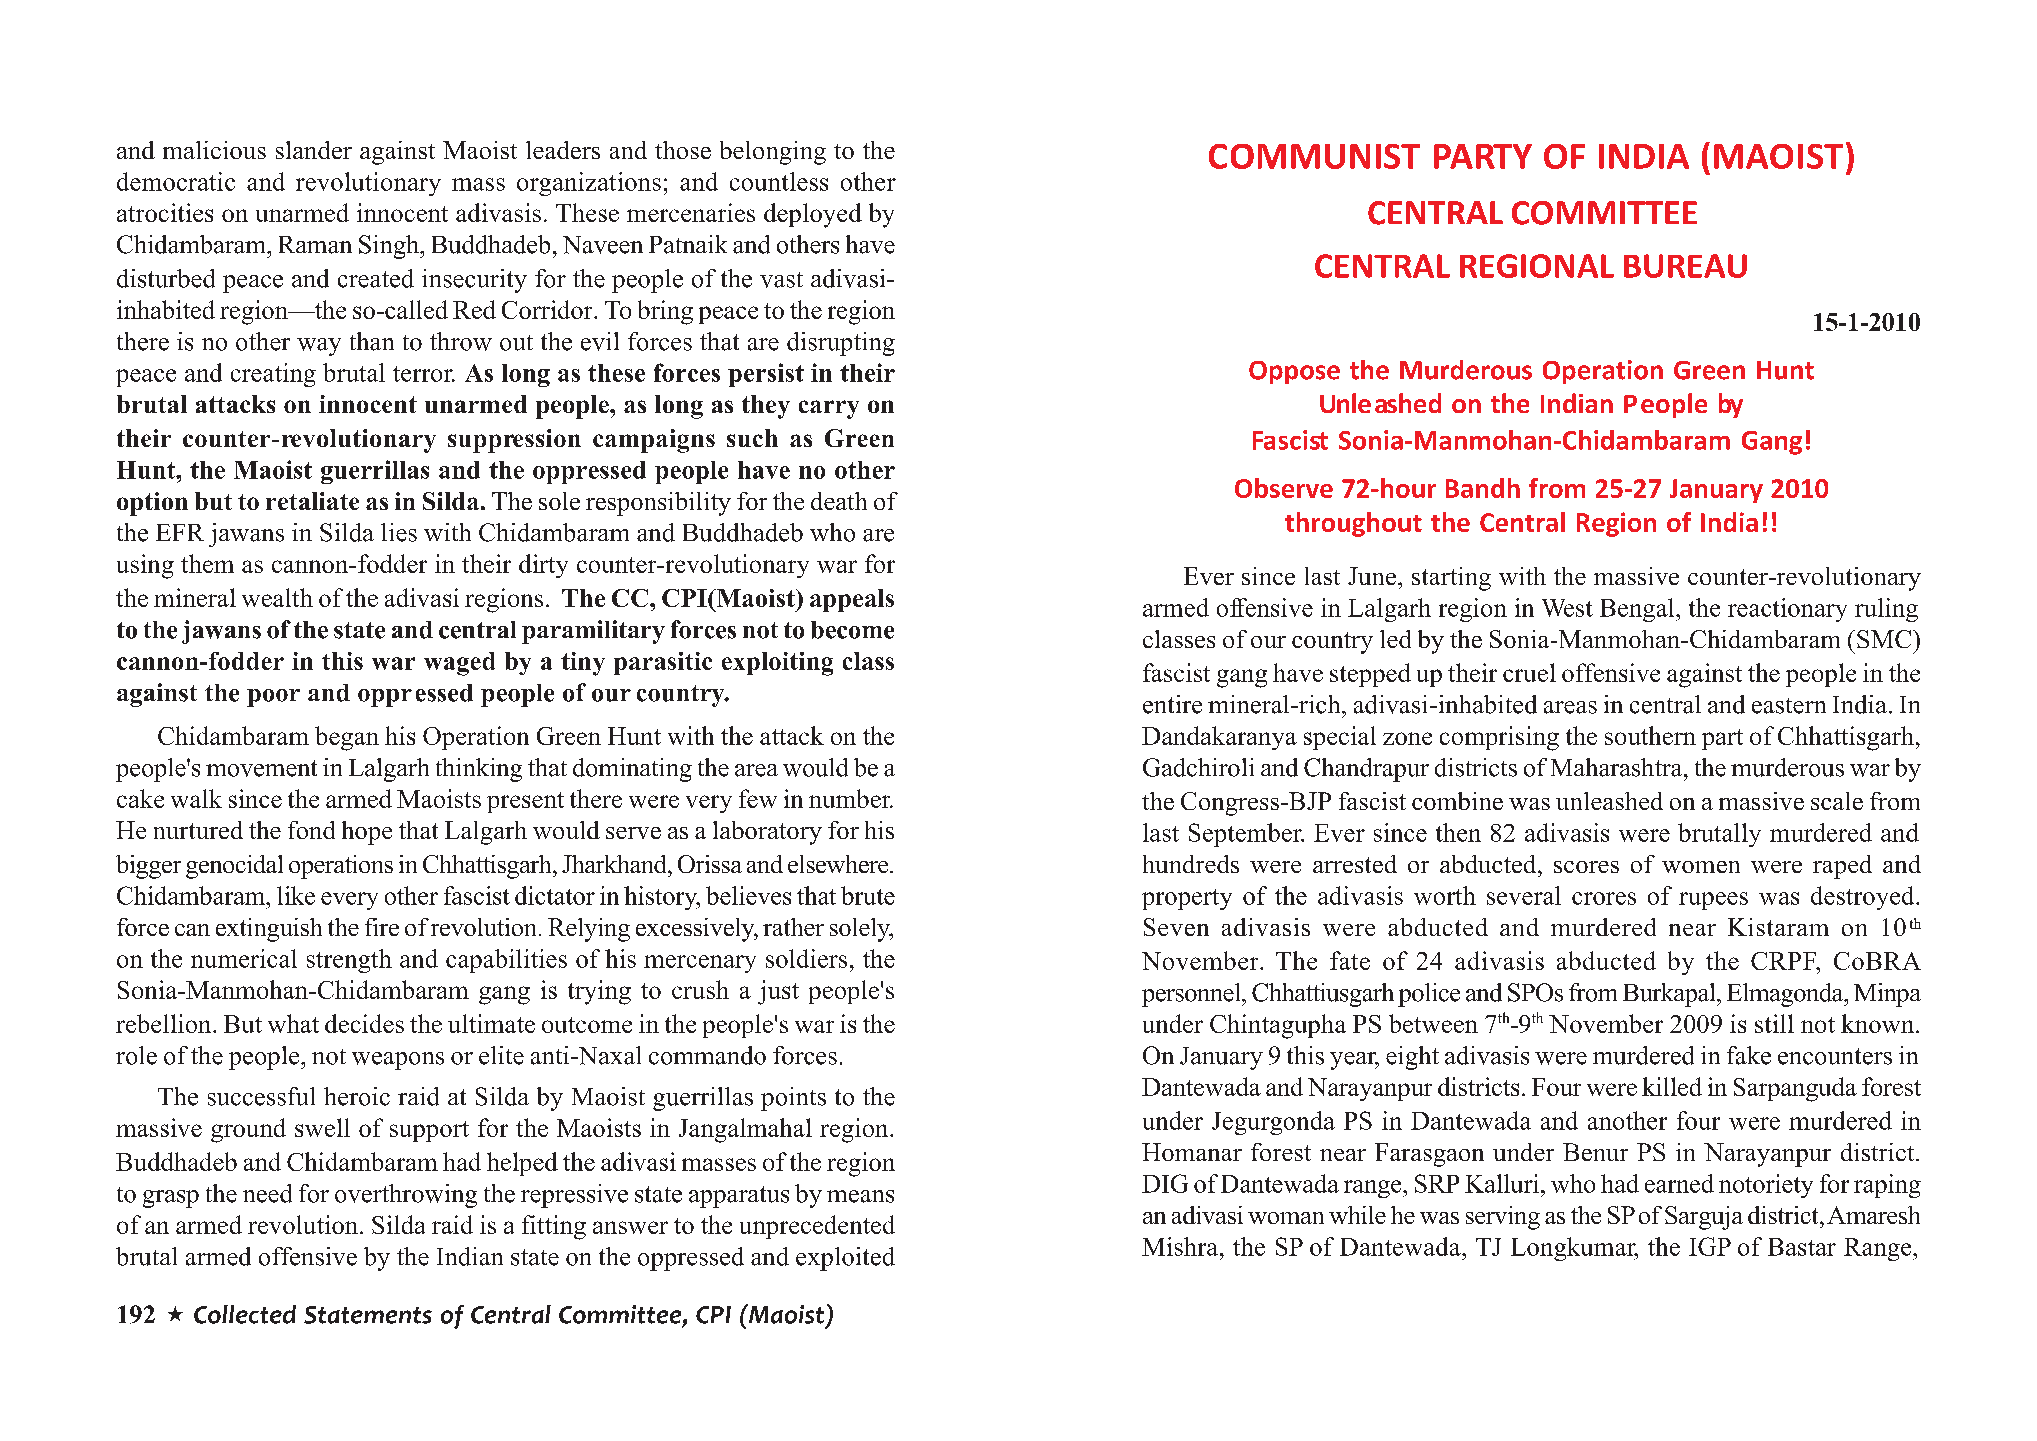 This screenshot has height=1441, width=2037. What do you see at coordinates (1172, 704) in the screenshot?
I see `entire` at bounding box center [1172, 704].
